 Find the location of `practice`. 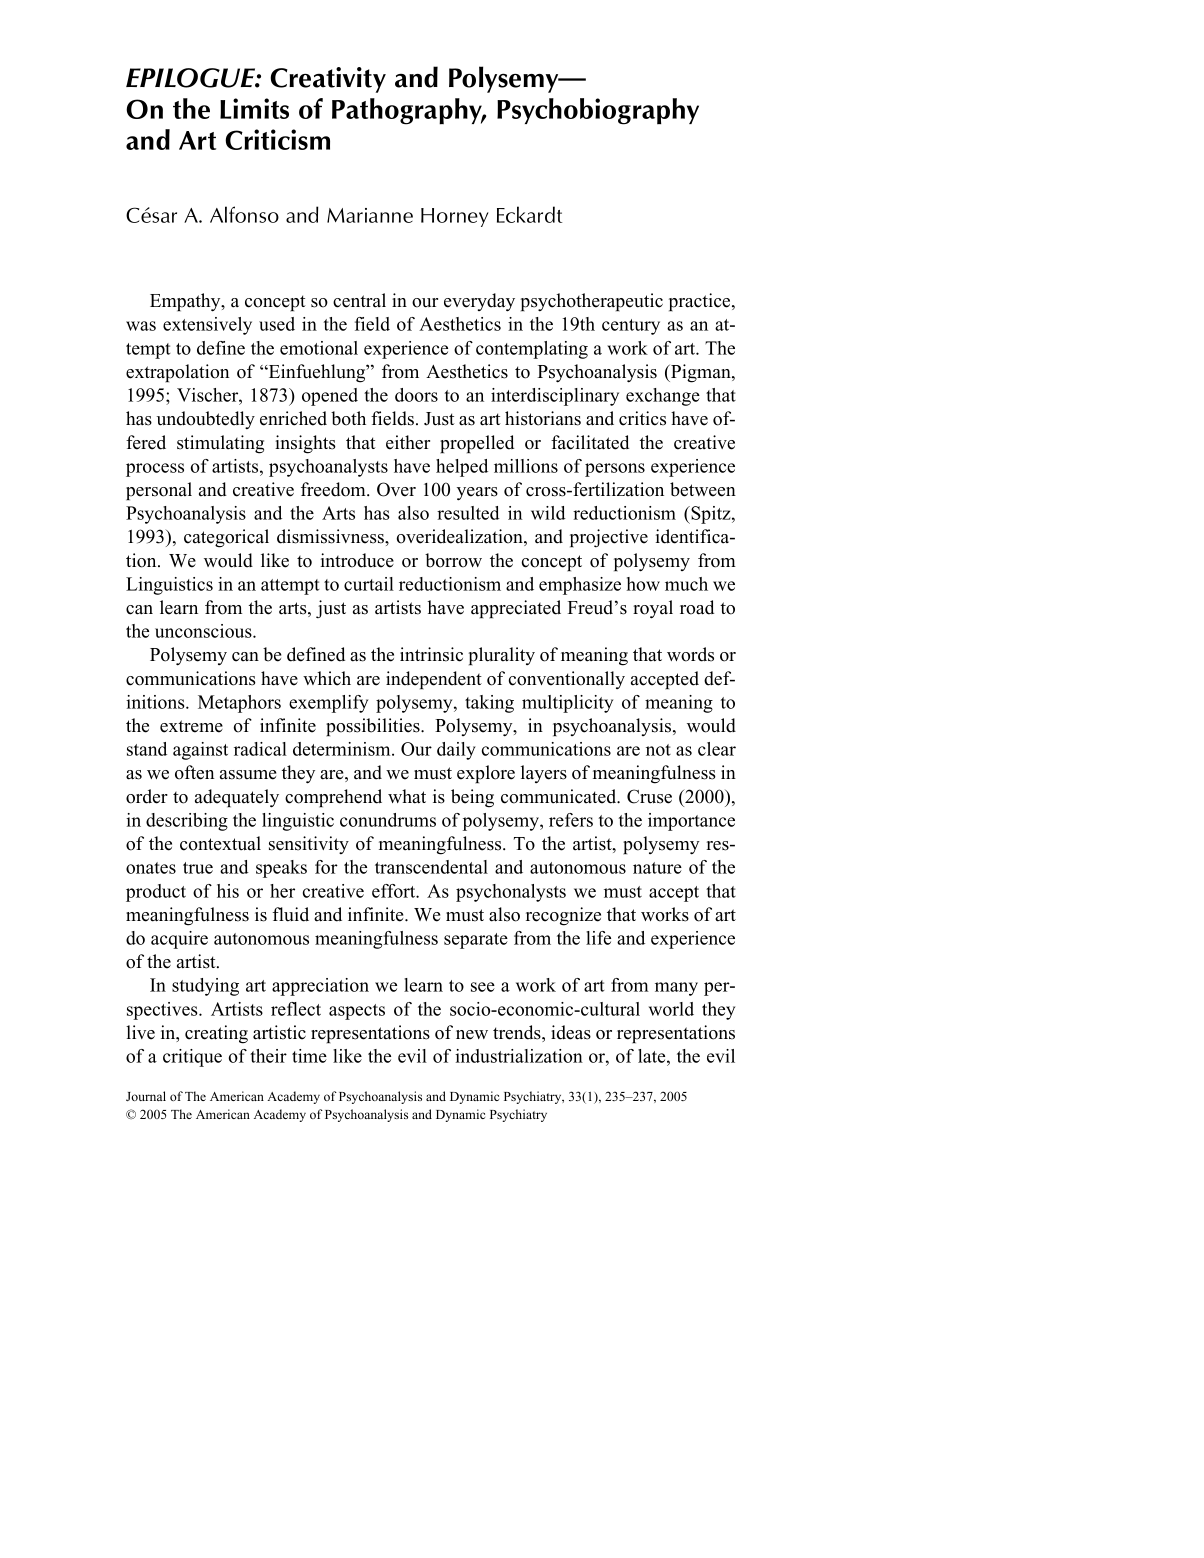

practice is located at coordinates (701, 302).
